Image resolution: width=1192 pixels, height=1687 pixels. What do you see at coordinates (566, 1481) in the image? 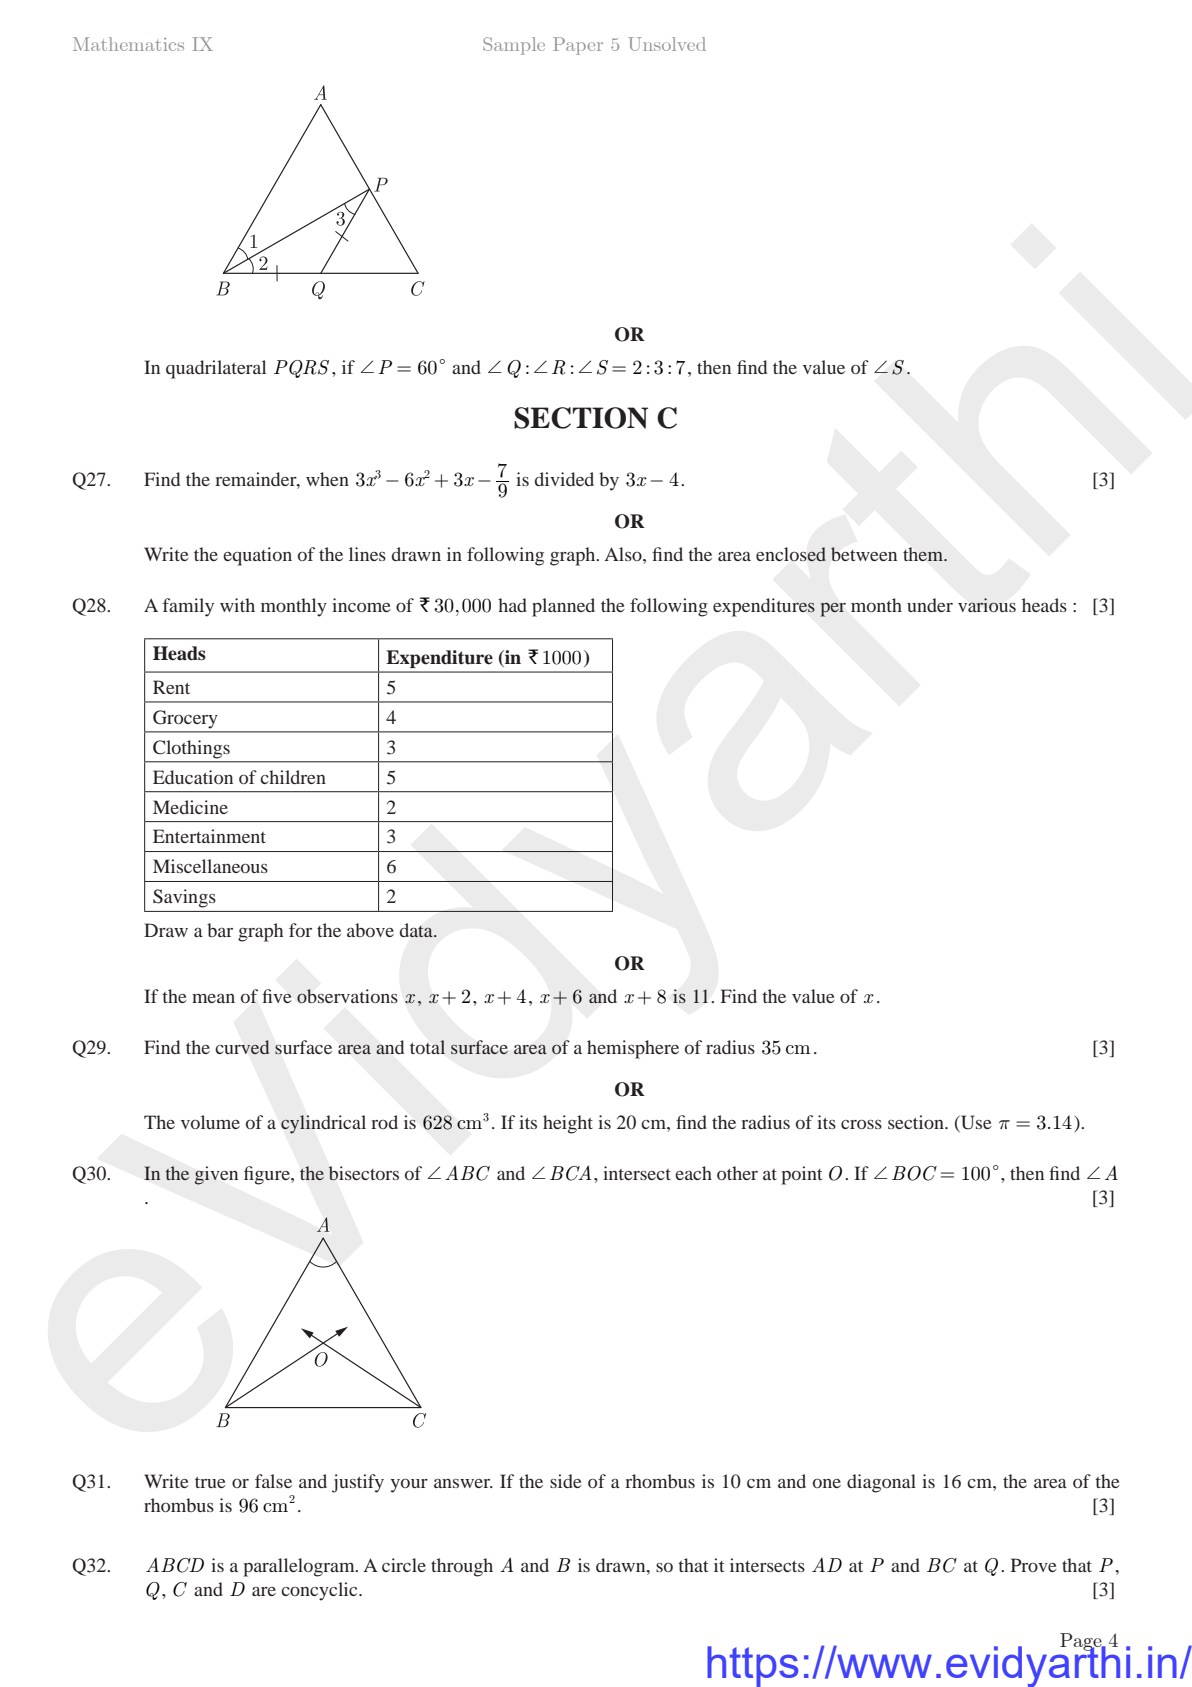
I see `side` at bounding box center [566, 1481].
